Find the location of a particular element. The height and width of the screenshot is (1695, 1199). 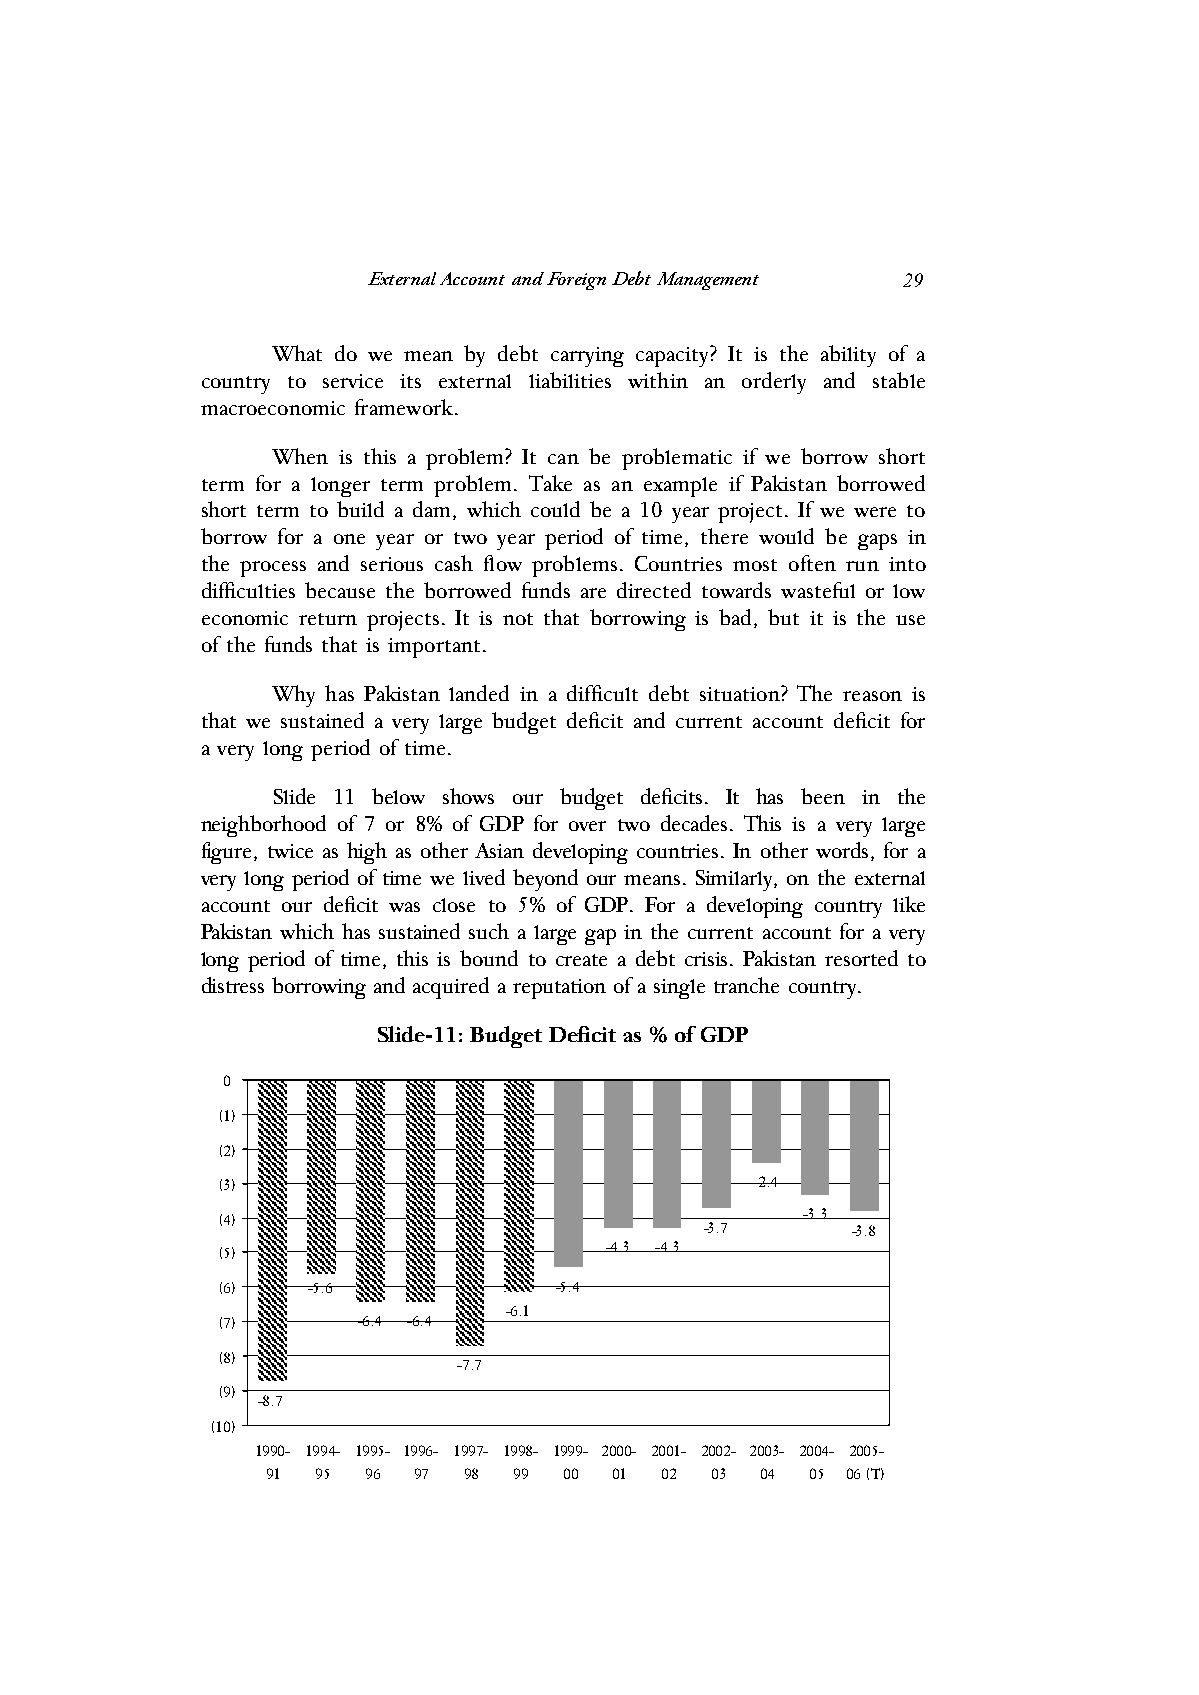

ability is located at coordinates (848, 356).
